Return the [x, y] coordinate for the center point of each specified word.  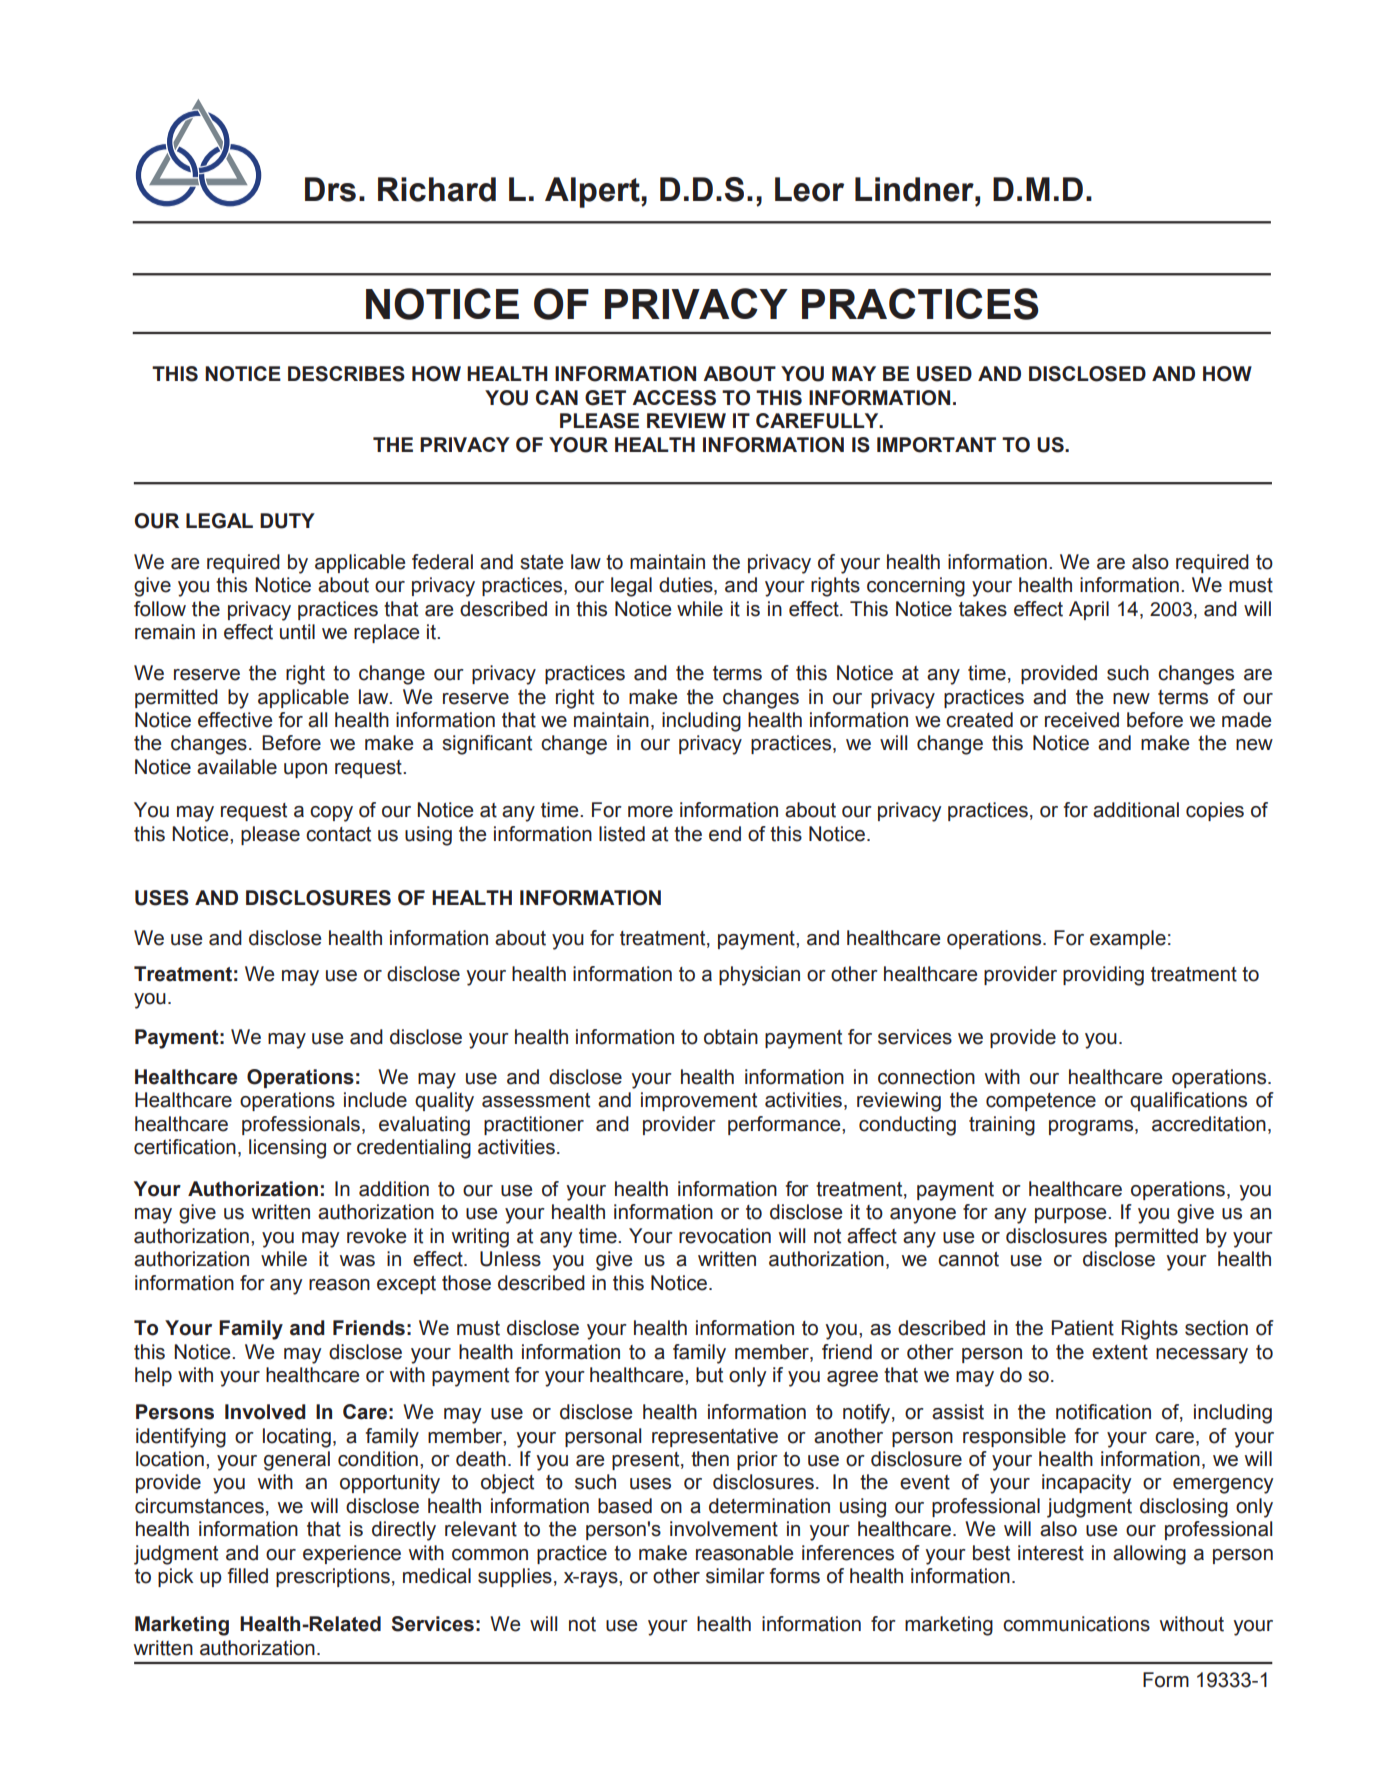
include [375, 1100]
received [1082, 720]
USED [944, 374]
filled [248, 1576]
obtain [731, 1037]
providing [1103, 976]
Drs [330, 189]
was [357, 1261]
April [1089, 610]
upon [305, 770]
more [650, 812]
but [709, 1375]
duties [687, 586]
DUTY [287, 521]
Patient [1083, 1328]
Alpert [593, 192]
